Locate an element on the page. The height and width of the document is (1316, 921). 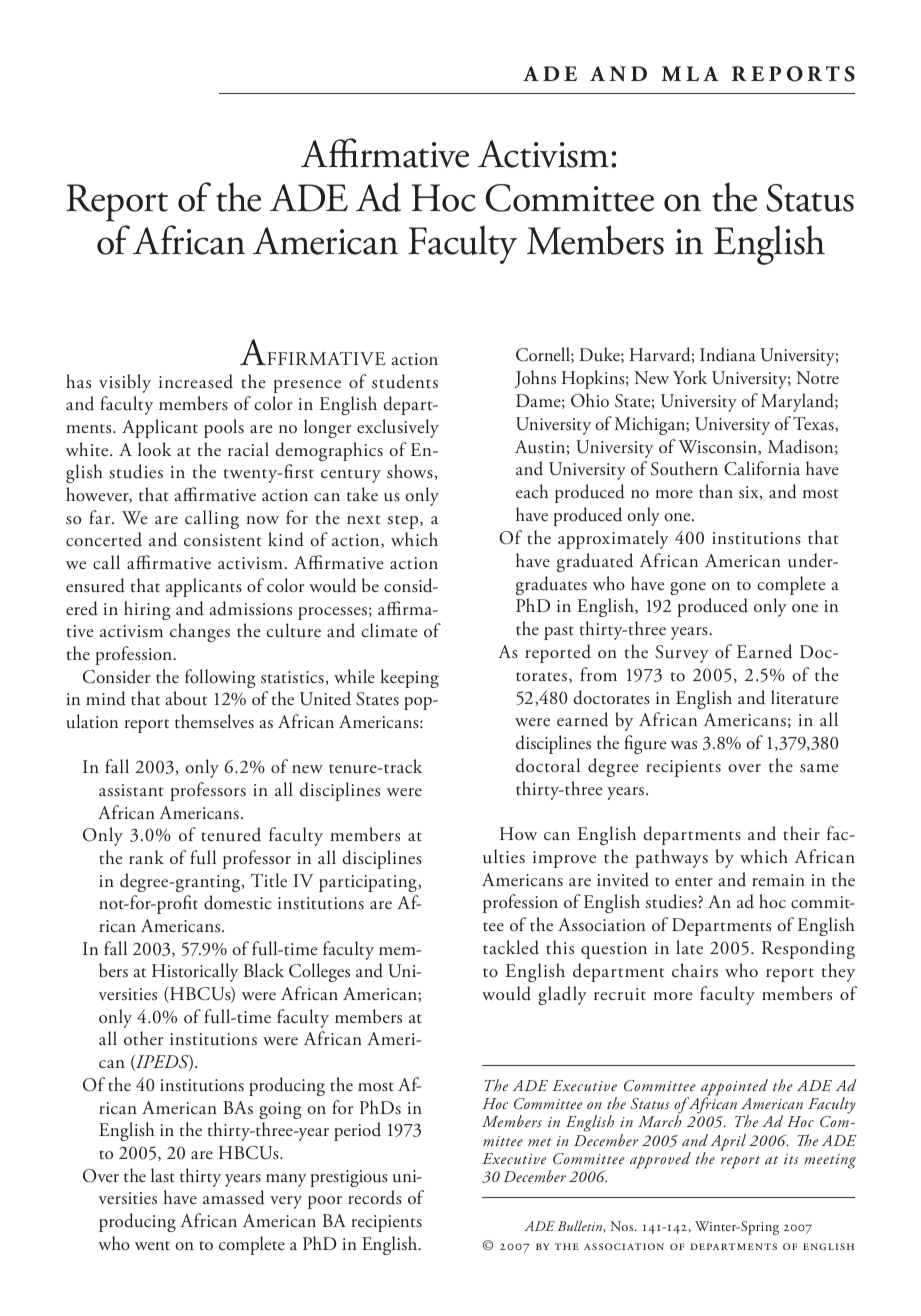
late is located at coordinates (689, 947).
